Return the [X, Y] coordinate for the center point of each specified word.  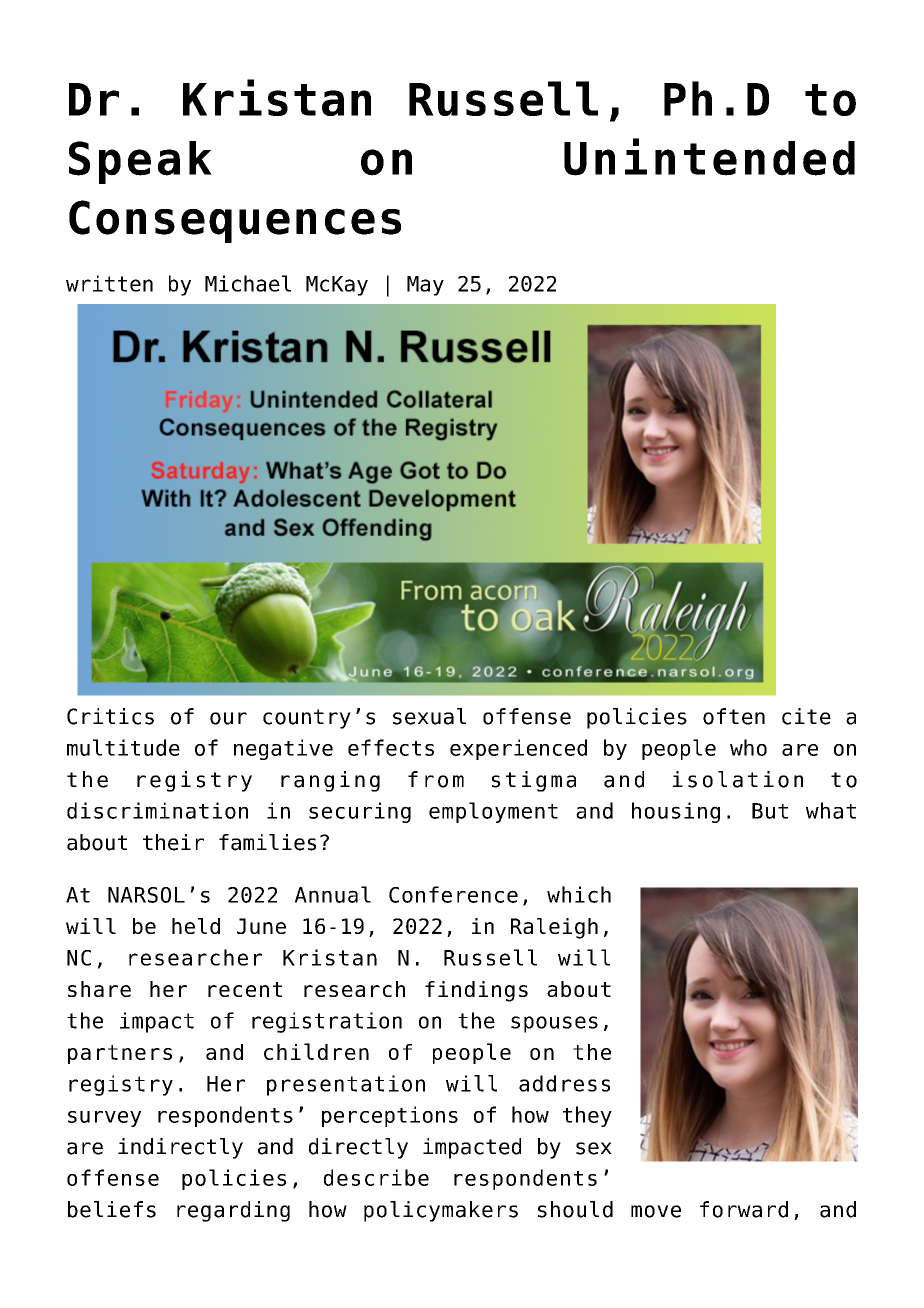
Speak [140, 162]
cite [806, 716]
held [196, 926]
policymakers [441, 1211]
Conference [453, 894]
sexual [429, 716]
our [228, 718]
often [734, 716]
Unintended [709, 157]
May [425, 286]
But [770, 811]
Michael [248, 283]
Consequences [235, 221]
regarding [233, 1211]
